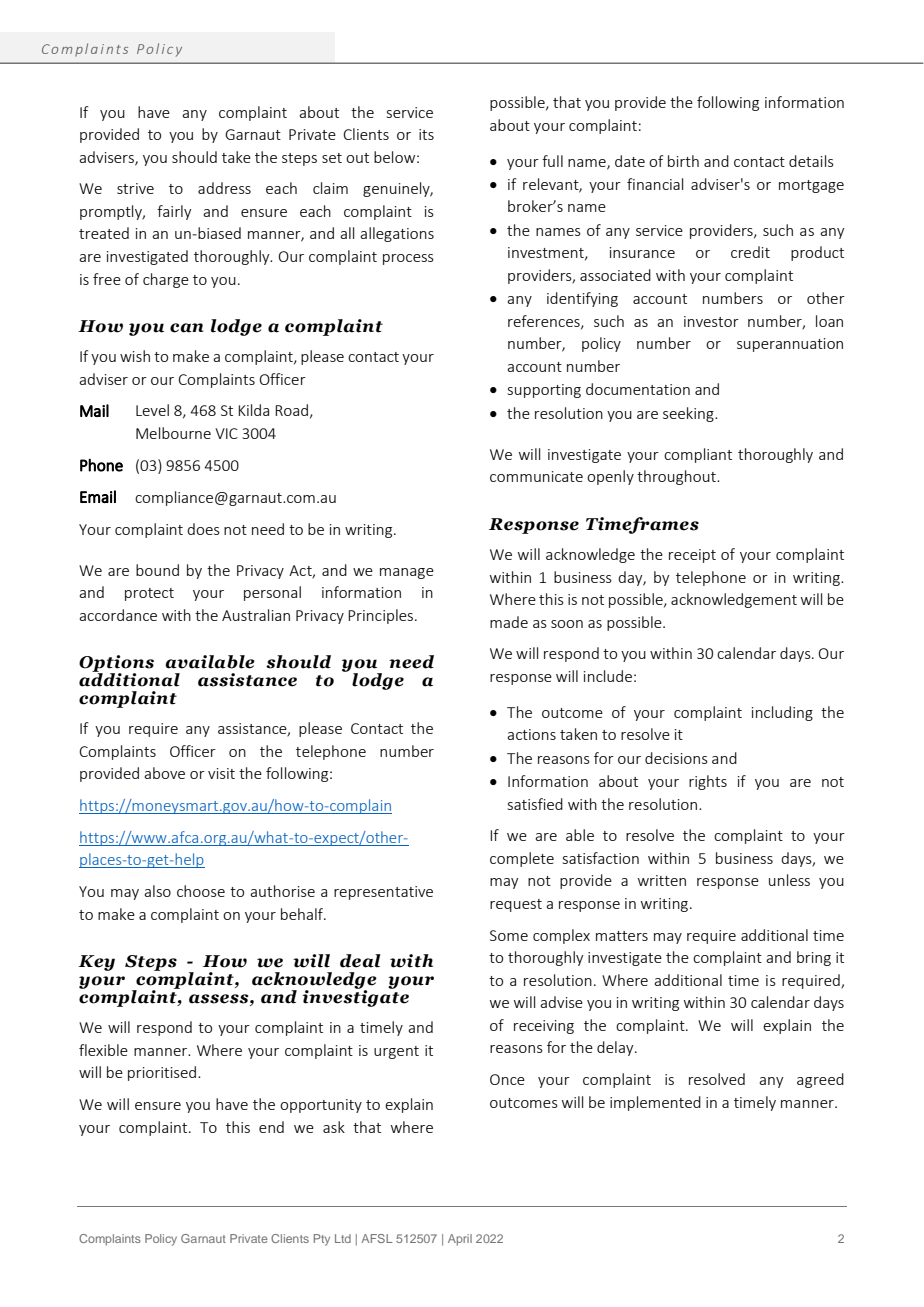 Image resolution: width=924 pixels, height=1307 pixels. Describe the element at coordinates (655, 1103) in the page. I see `implemented` at that location.
